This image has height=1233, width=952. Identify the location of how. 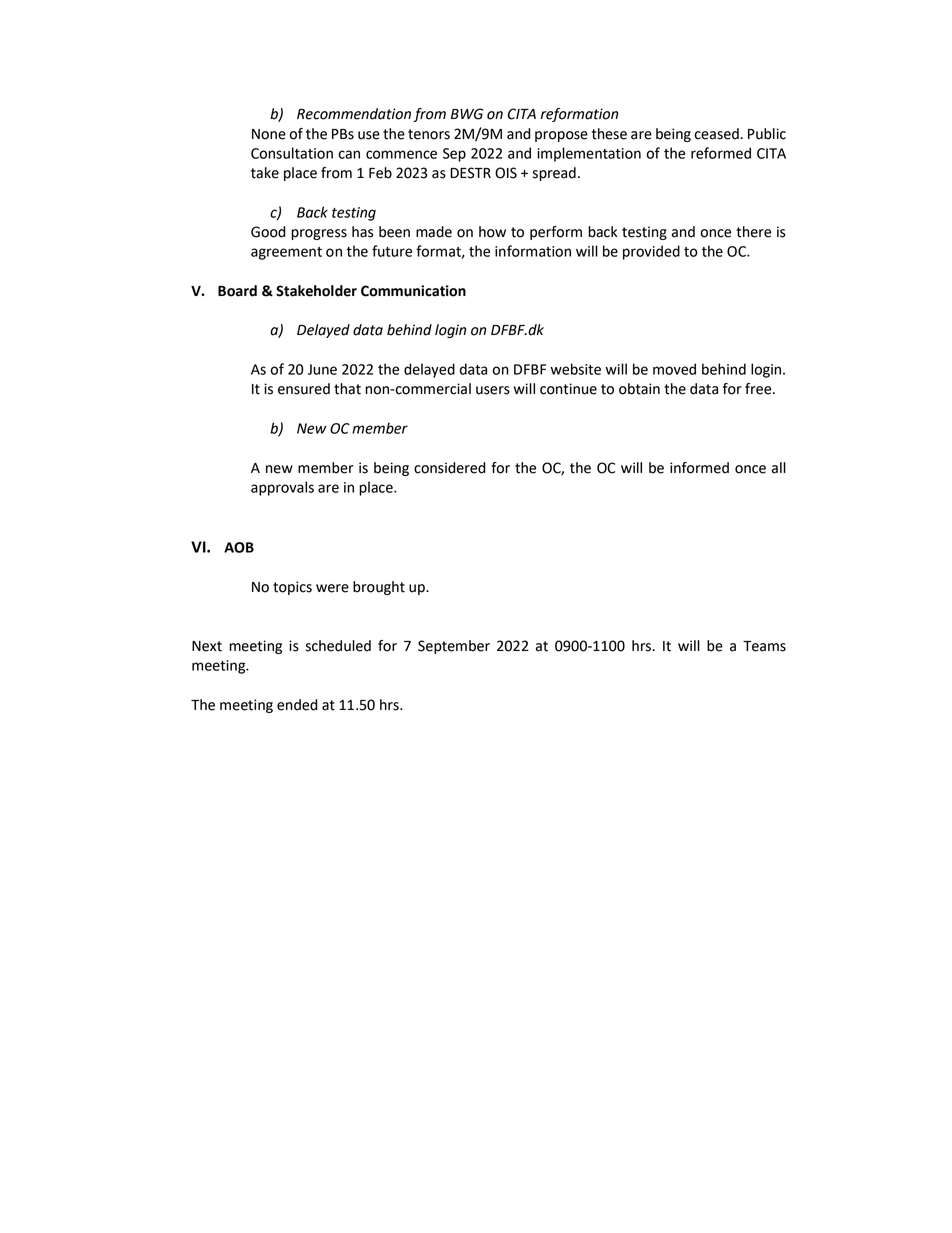
(492, 232).
